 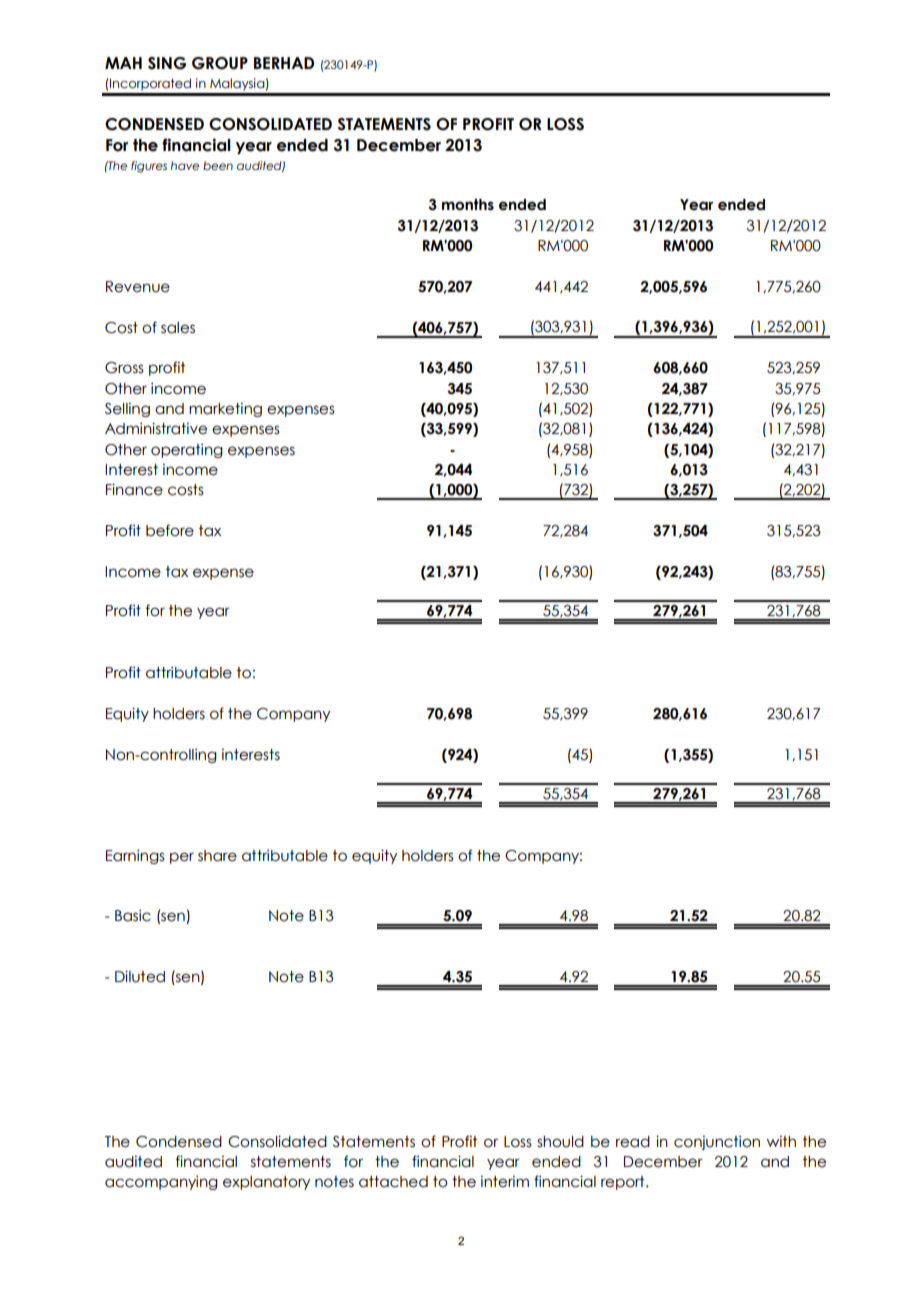 I want to click on months, so click(x=468, y=205).
